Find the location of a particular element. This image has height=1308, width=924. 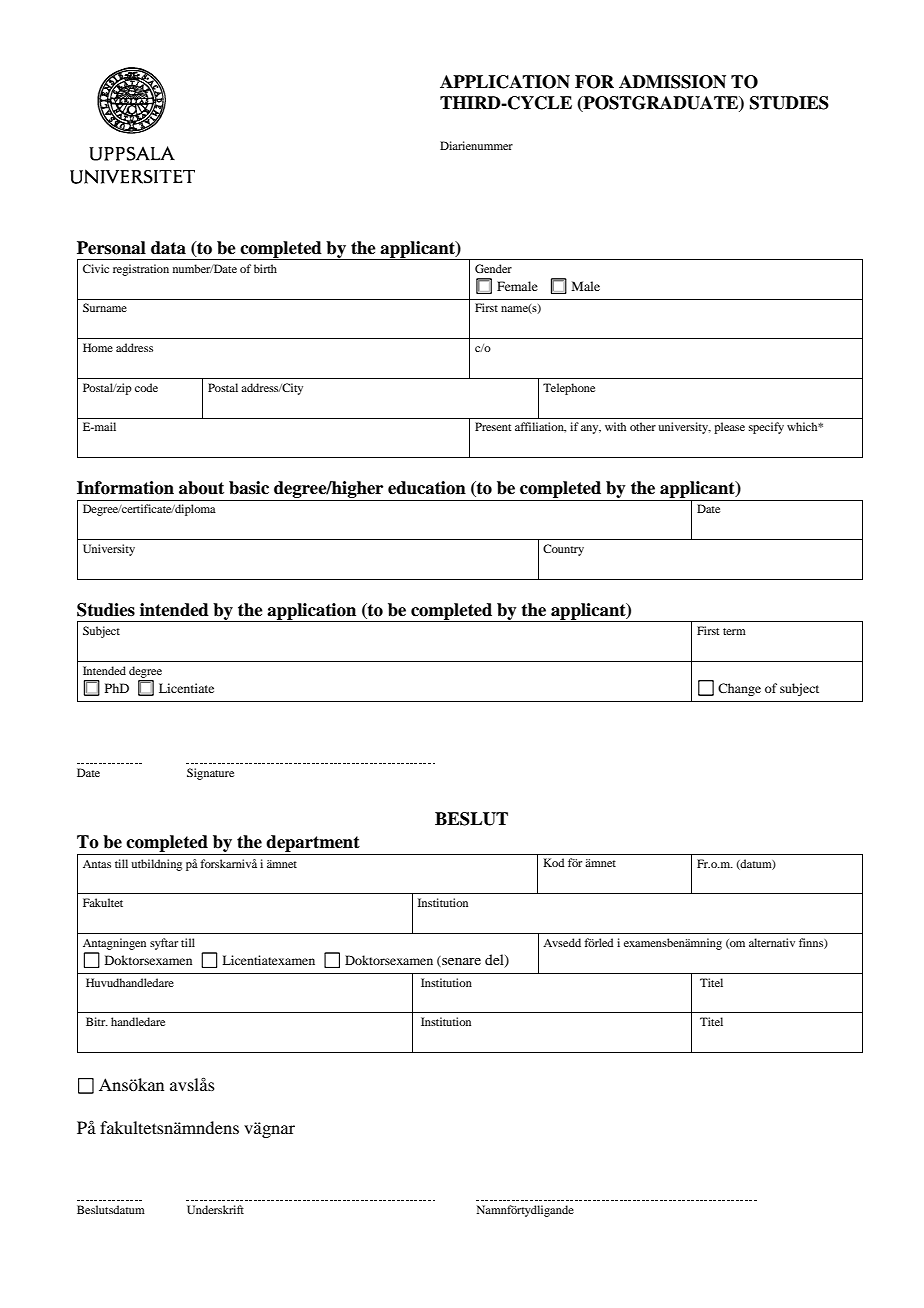

utbildning is located at coordinates (156, 865).
